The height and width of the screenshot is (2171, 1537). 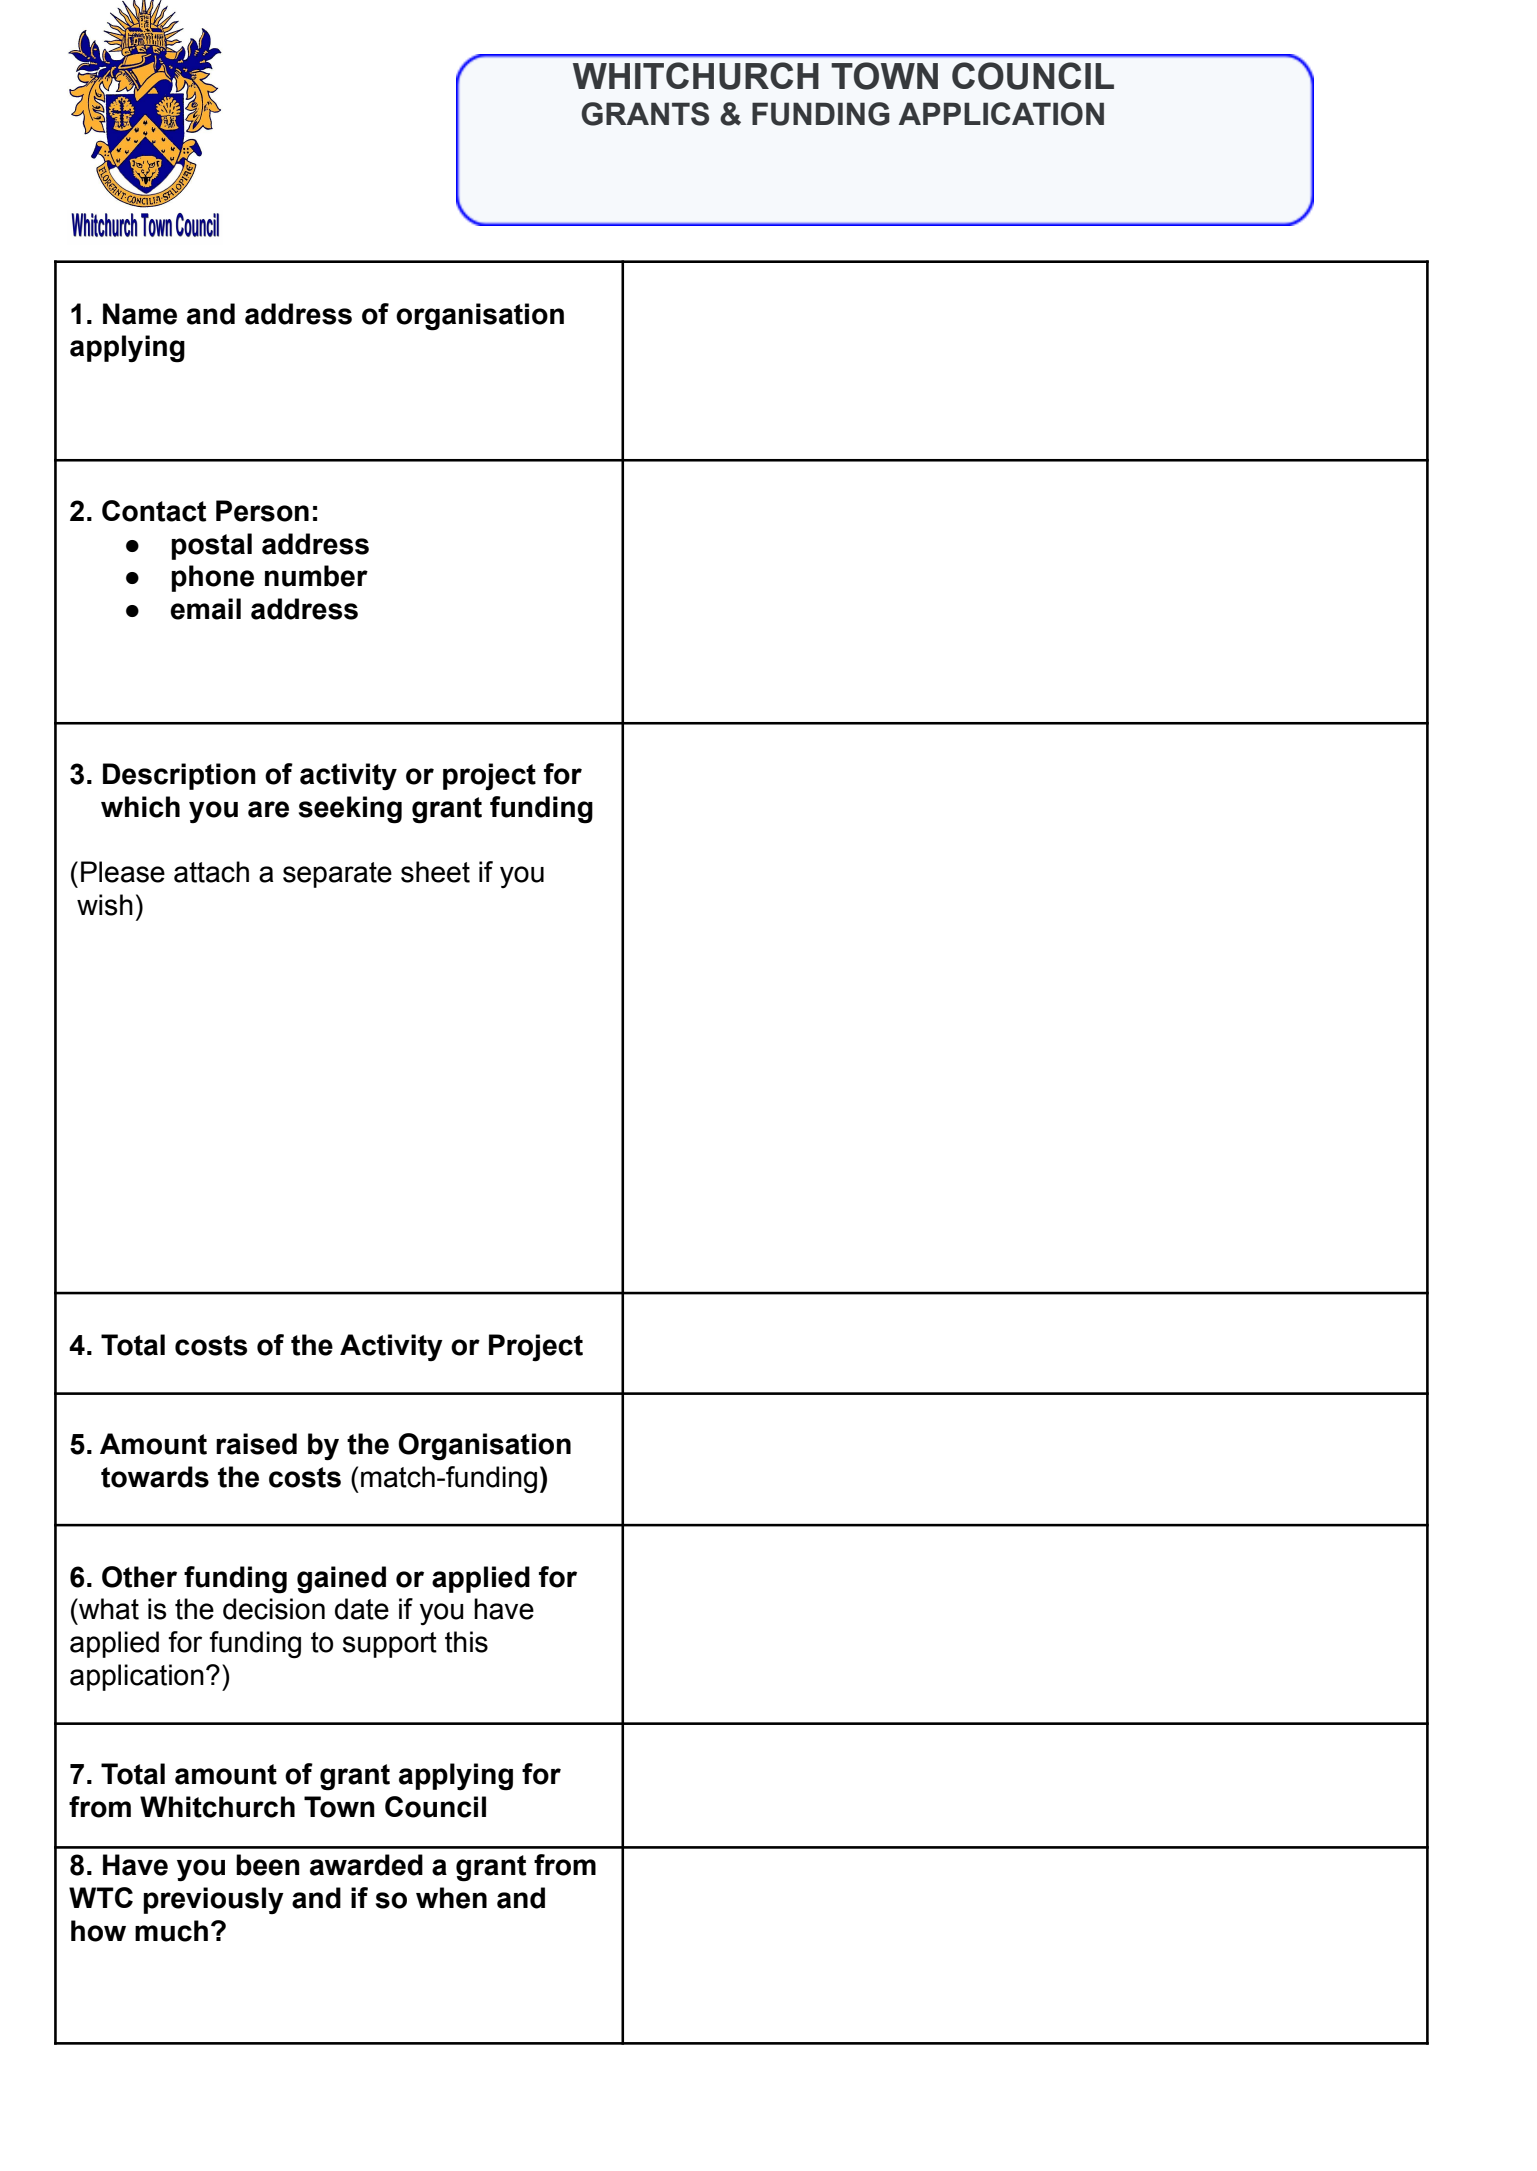 What do you see at coordinates (171, 1931) in the screenshot?
I see `much` at bounding box center [171, 1931].
